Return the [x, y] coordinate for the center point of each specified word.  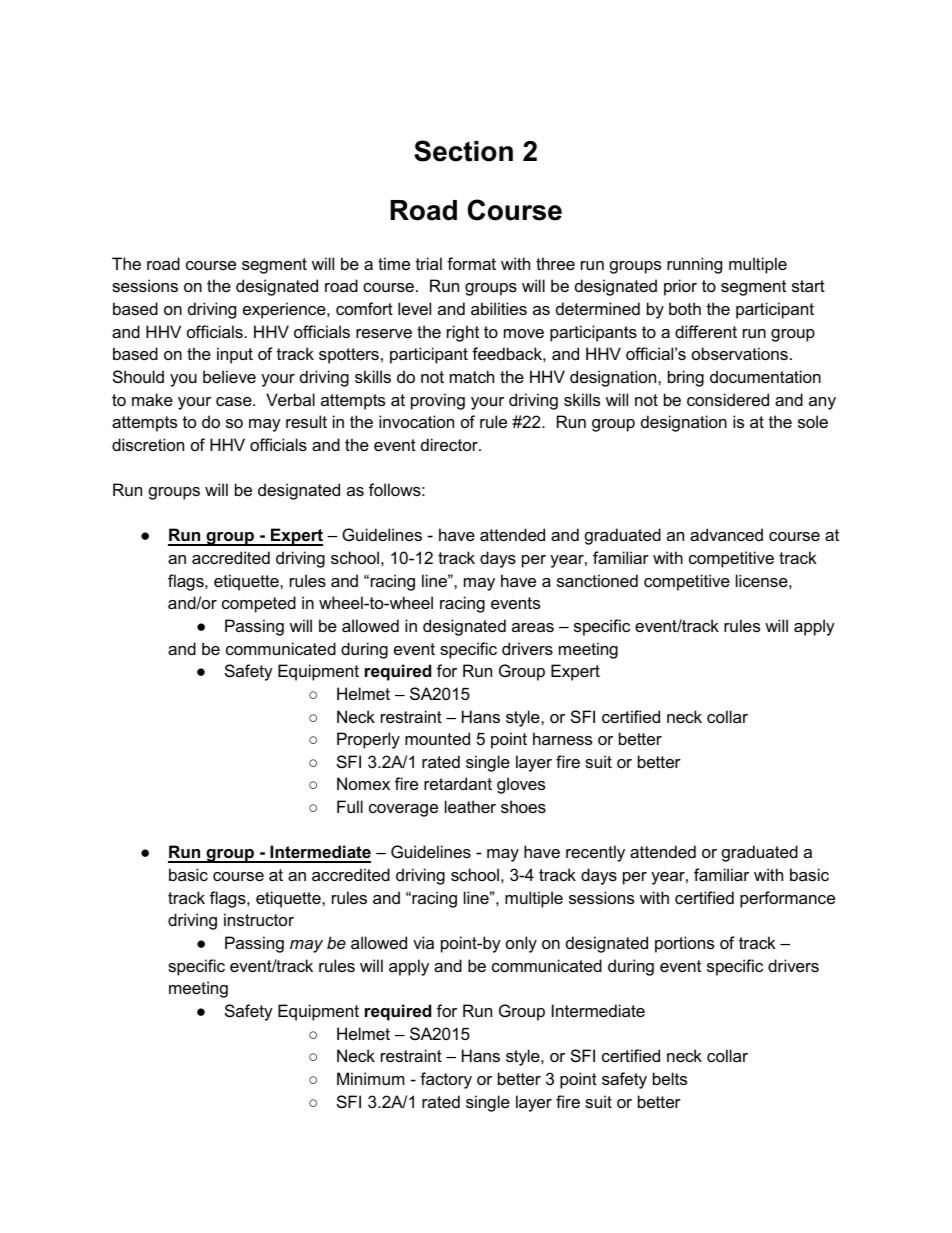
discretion [148, 444]
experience [285, 310]
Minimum [371, 1078]
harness [562, 738]
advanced [726, 534]
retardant [458, 783]
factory [446, 1080]
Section [463, 151]
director [450, 444]
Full [350, 806]
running [694, 265]
